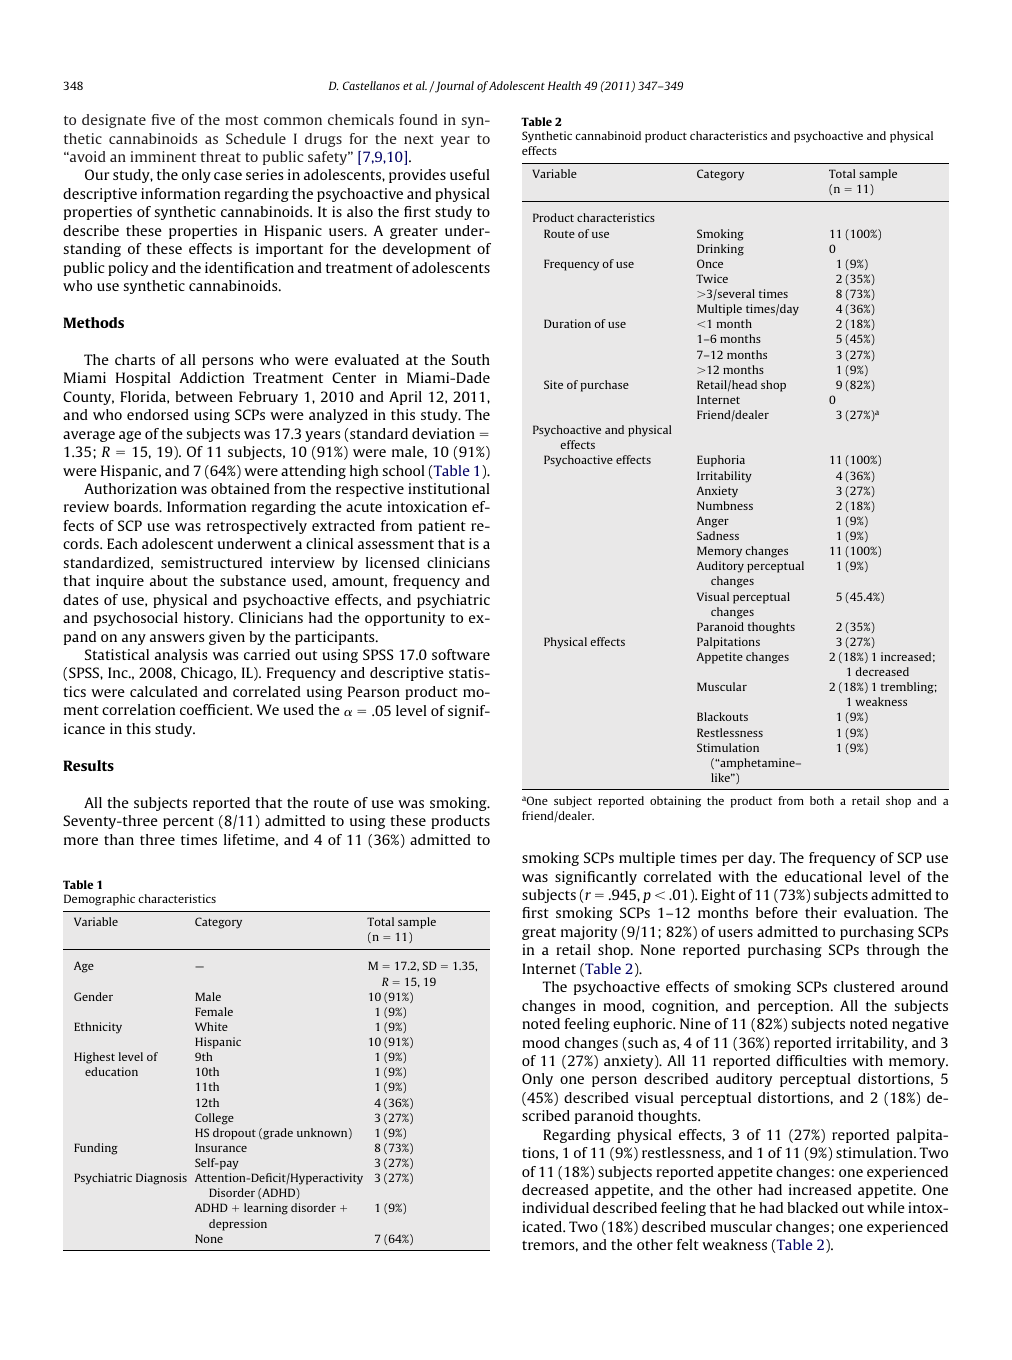  What do you see at coordinates (461, 654) in the image?
I see `software` at bounding box center [461, 654].
